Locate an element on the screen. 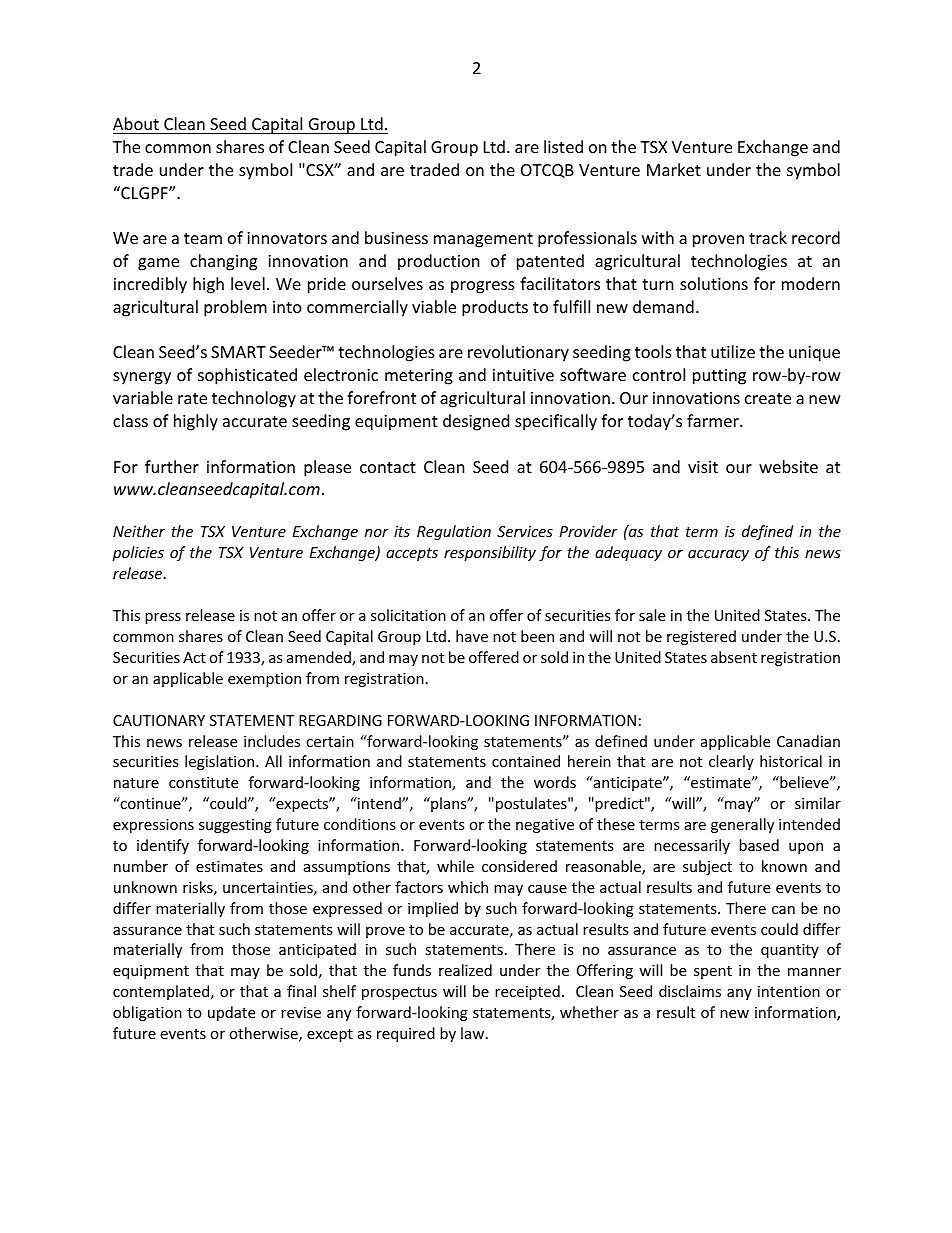  utilize is located at coordinates (733, 351).
